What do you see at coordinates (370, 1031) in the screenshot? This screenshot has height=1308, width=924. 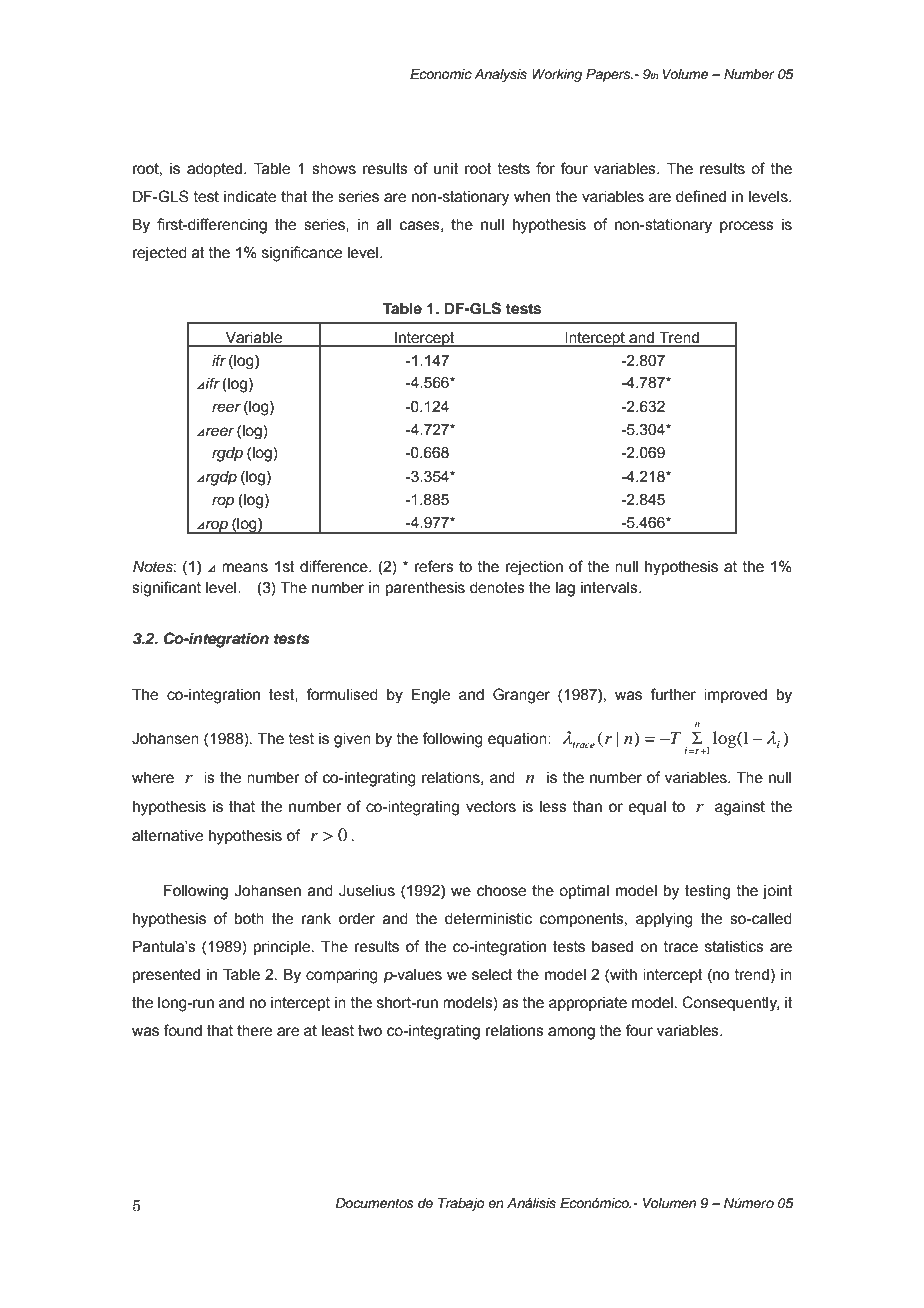 I see `two` at bounding box center [370, 1031].
